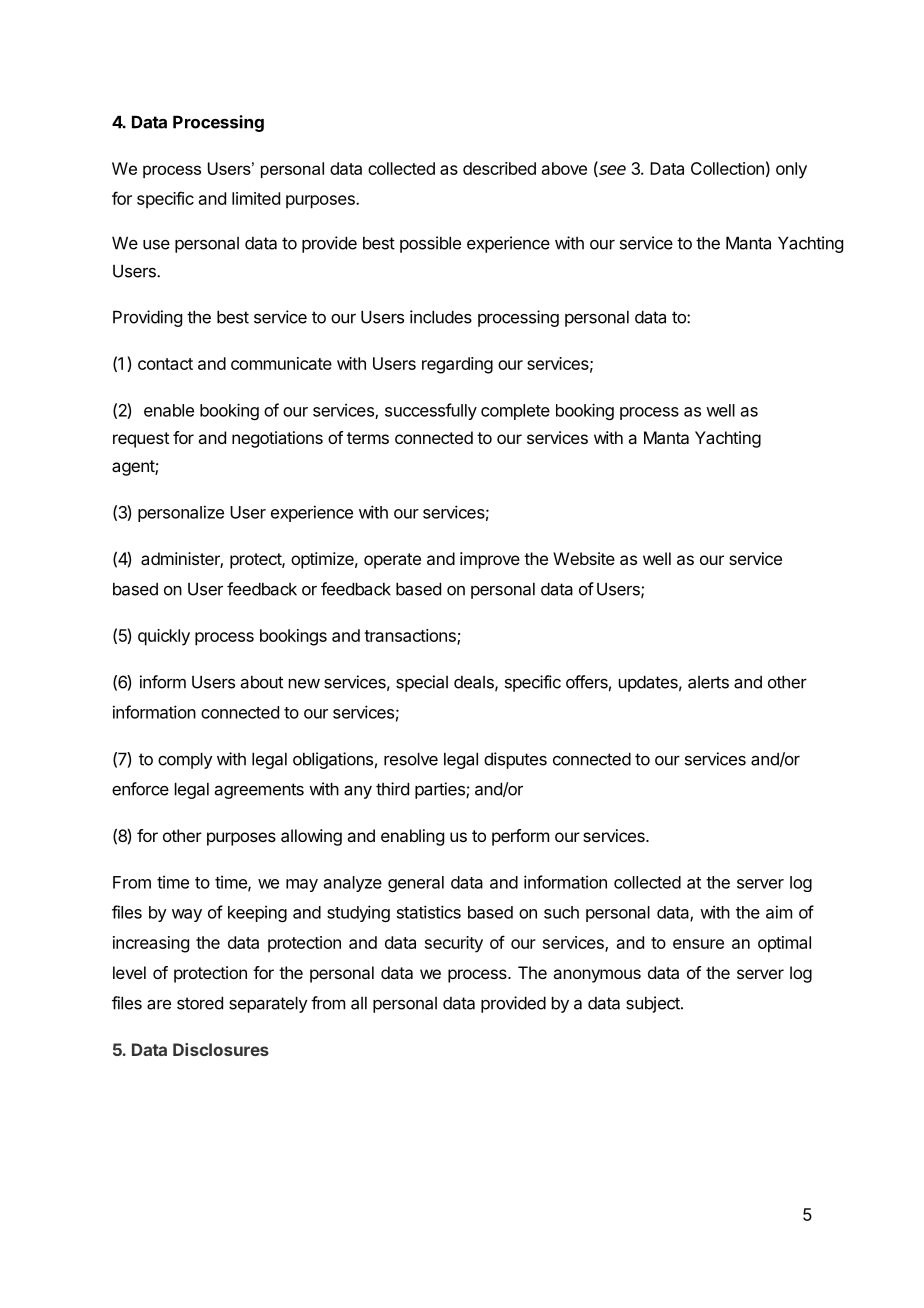 This document has height=1308, width=924. I want to click on resolve, so click(411, 759).
